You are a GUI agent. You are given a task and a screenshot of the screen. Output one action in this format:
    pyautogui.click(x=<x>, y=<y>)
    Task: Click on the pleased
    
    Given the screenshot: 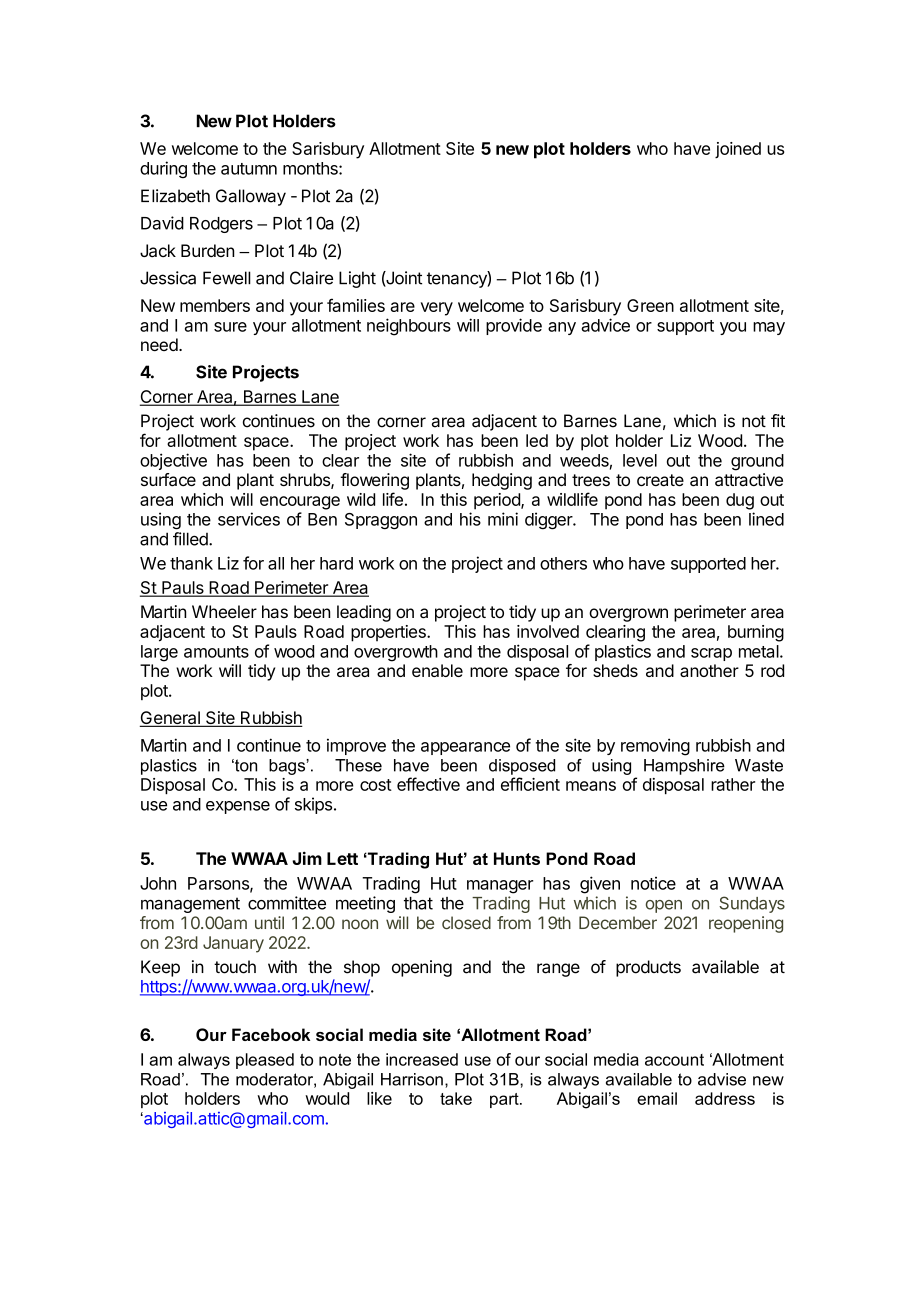 What is the action you would take?
    pyautogui.click(x=265, y=1061)
